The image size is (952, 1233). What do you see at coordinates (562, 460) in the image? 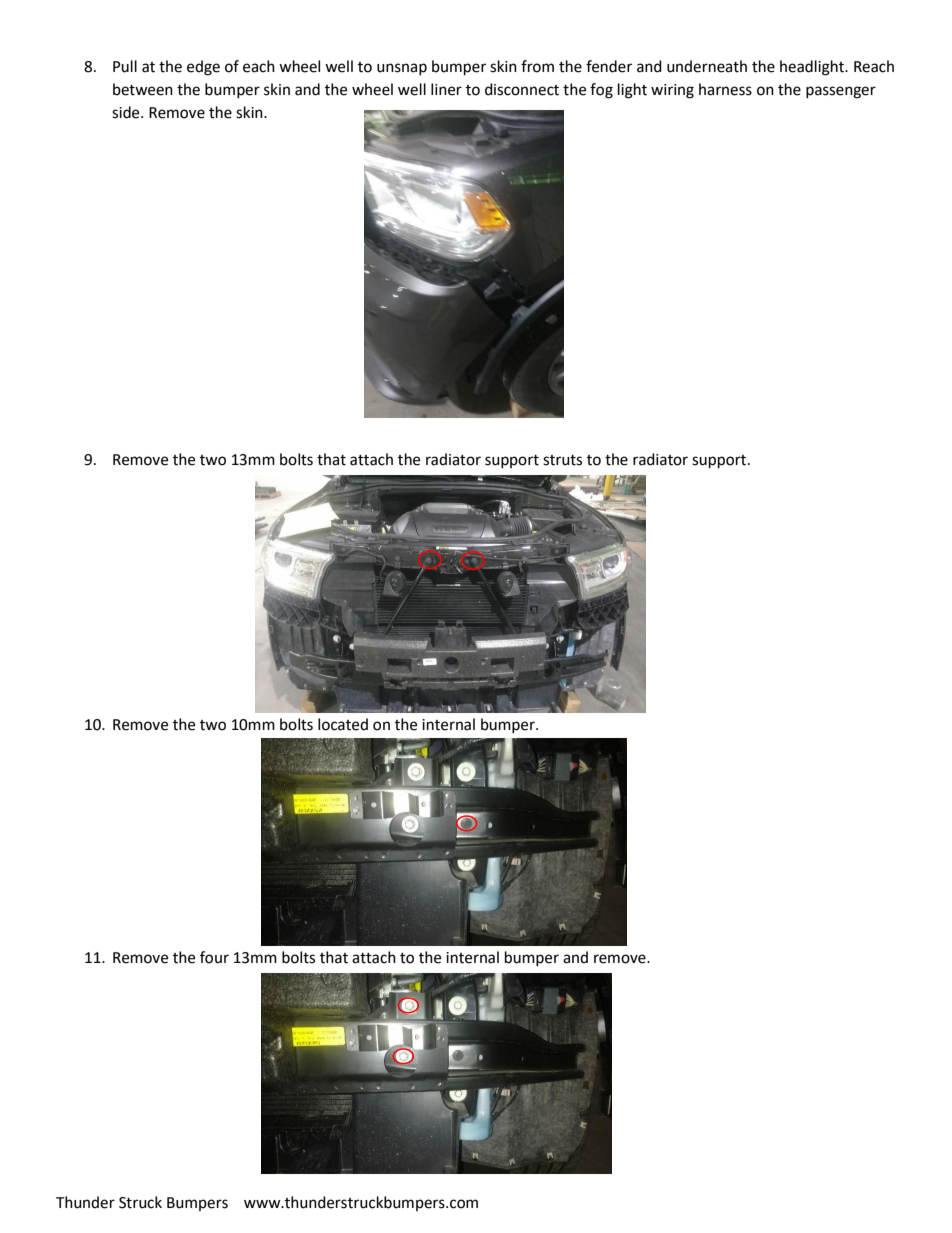
I see `struts` at bounding box center [562, 460].
